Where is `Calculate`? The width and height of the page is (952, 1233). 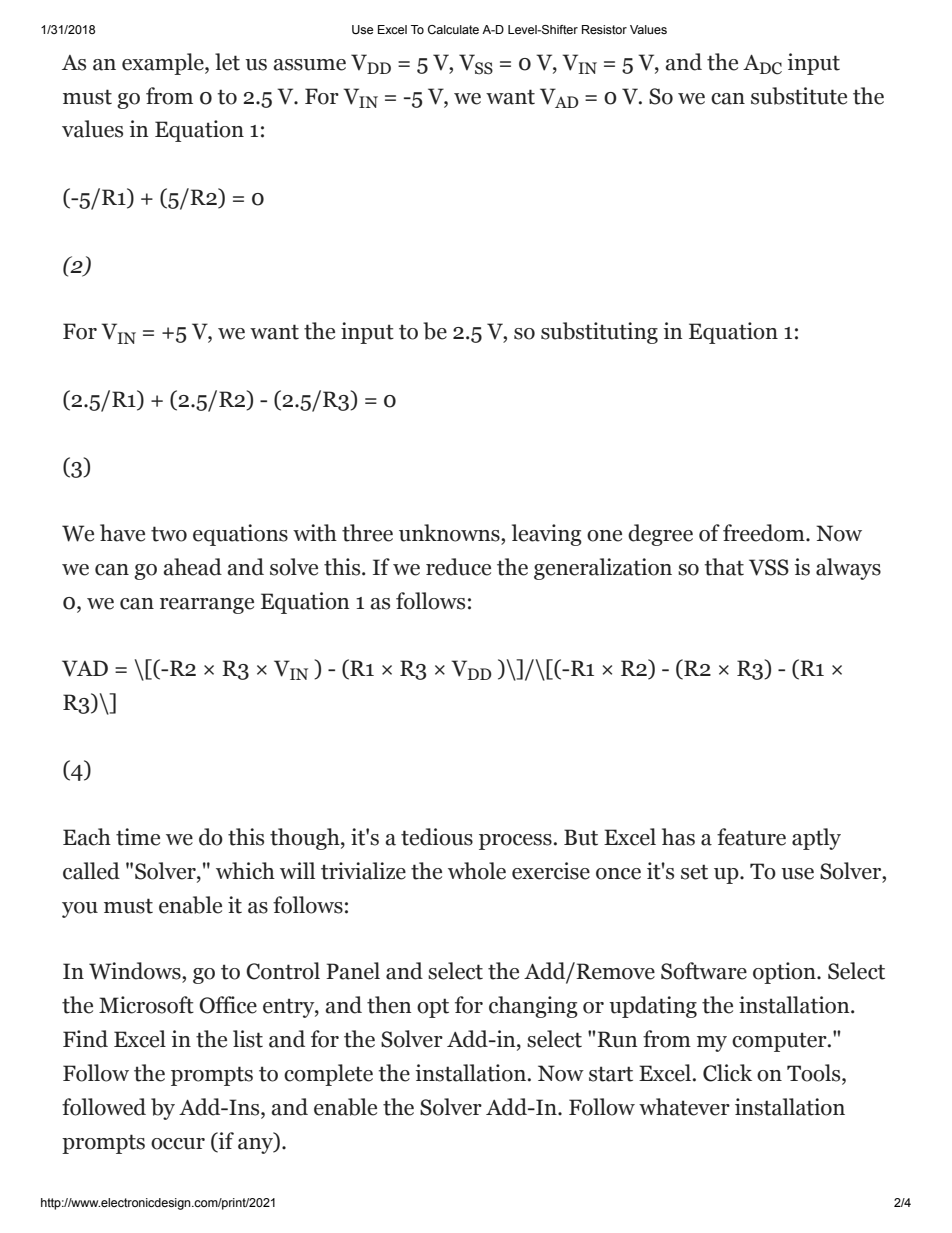 Calculate is located at coordinates (453, 29).
